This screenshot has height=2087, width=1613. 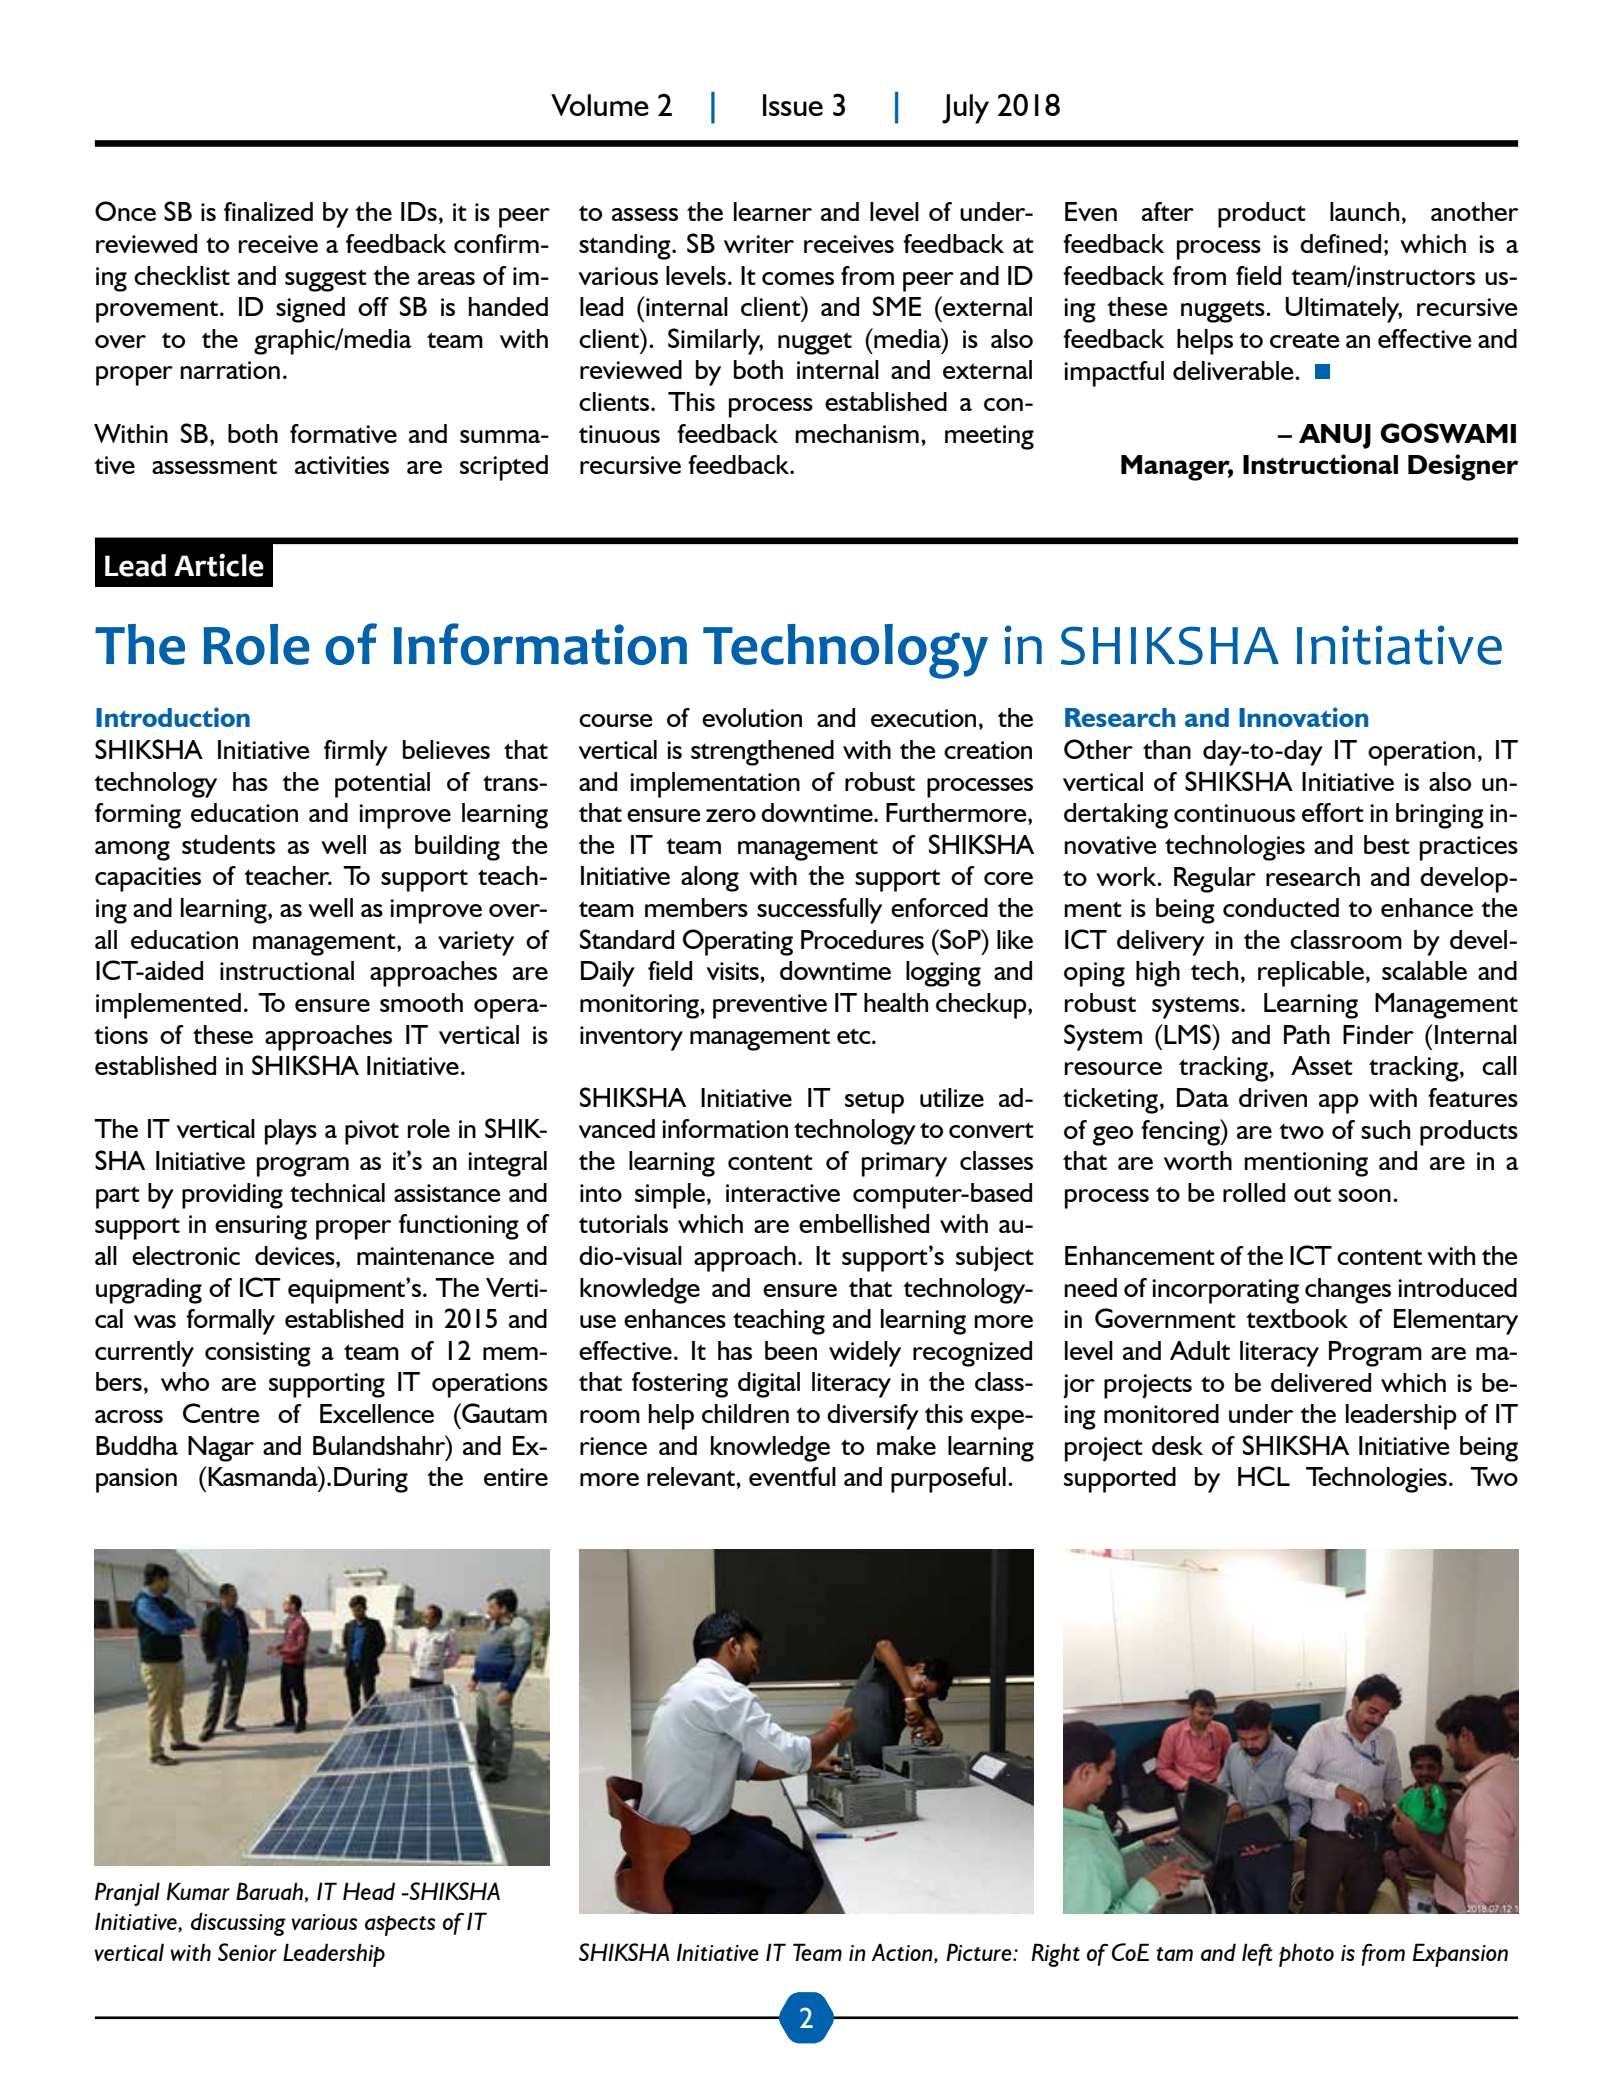 What do you see at coordinates (1364, 211) in the screenshot?
I see `launch` at bounding box center [1364, 211].
